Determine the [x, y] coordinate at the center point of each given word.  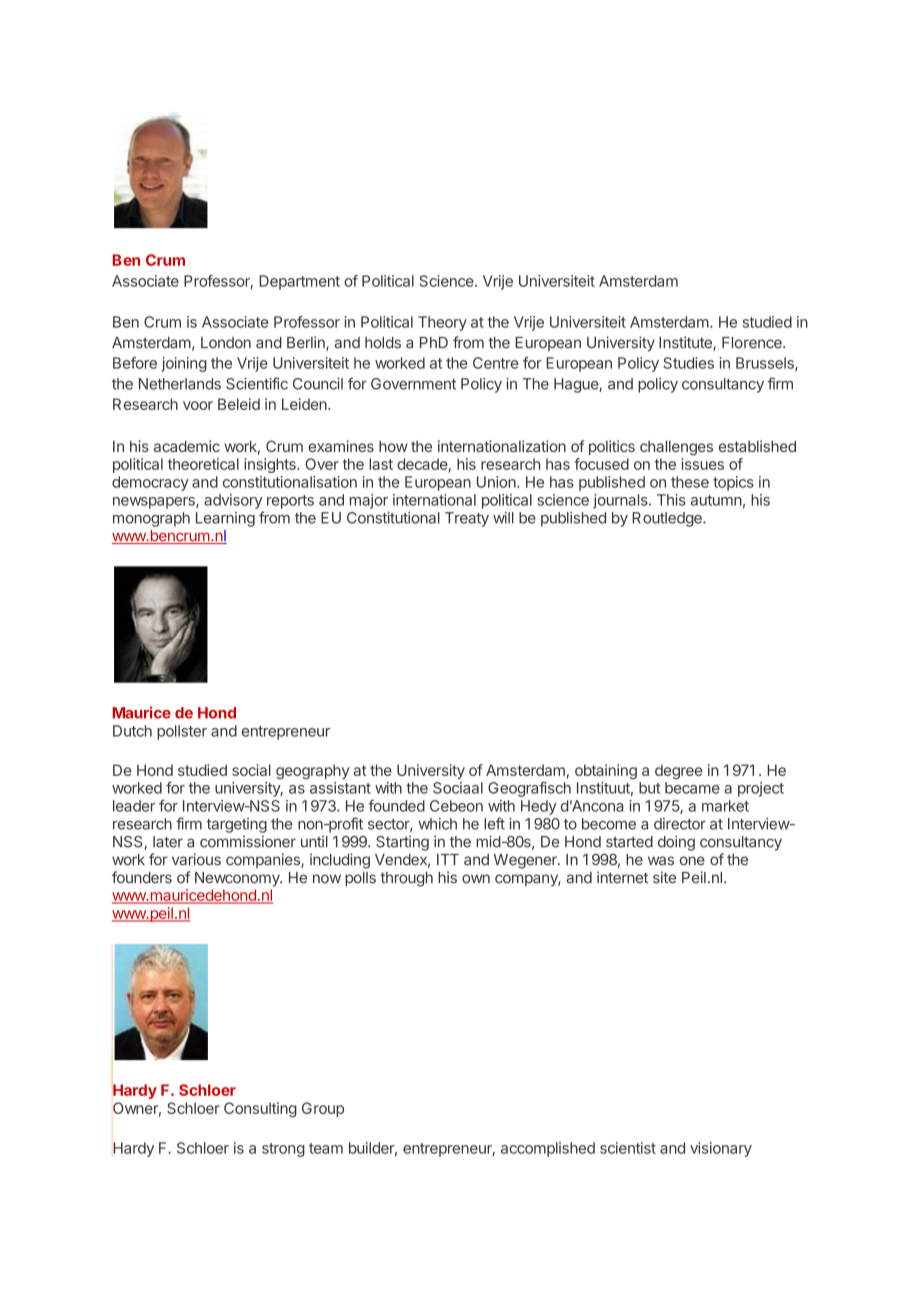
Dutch [132, 731]
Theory [442, 323]
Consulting [260, 1109]
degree [679, 771]
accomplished [548, 1149]
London [226, 343]
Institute [686, 343]
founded [396, 805]
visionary [721, 1149]
